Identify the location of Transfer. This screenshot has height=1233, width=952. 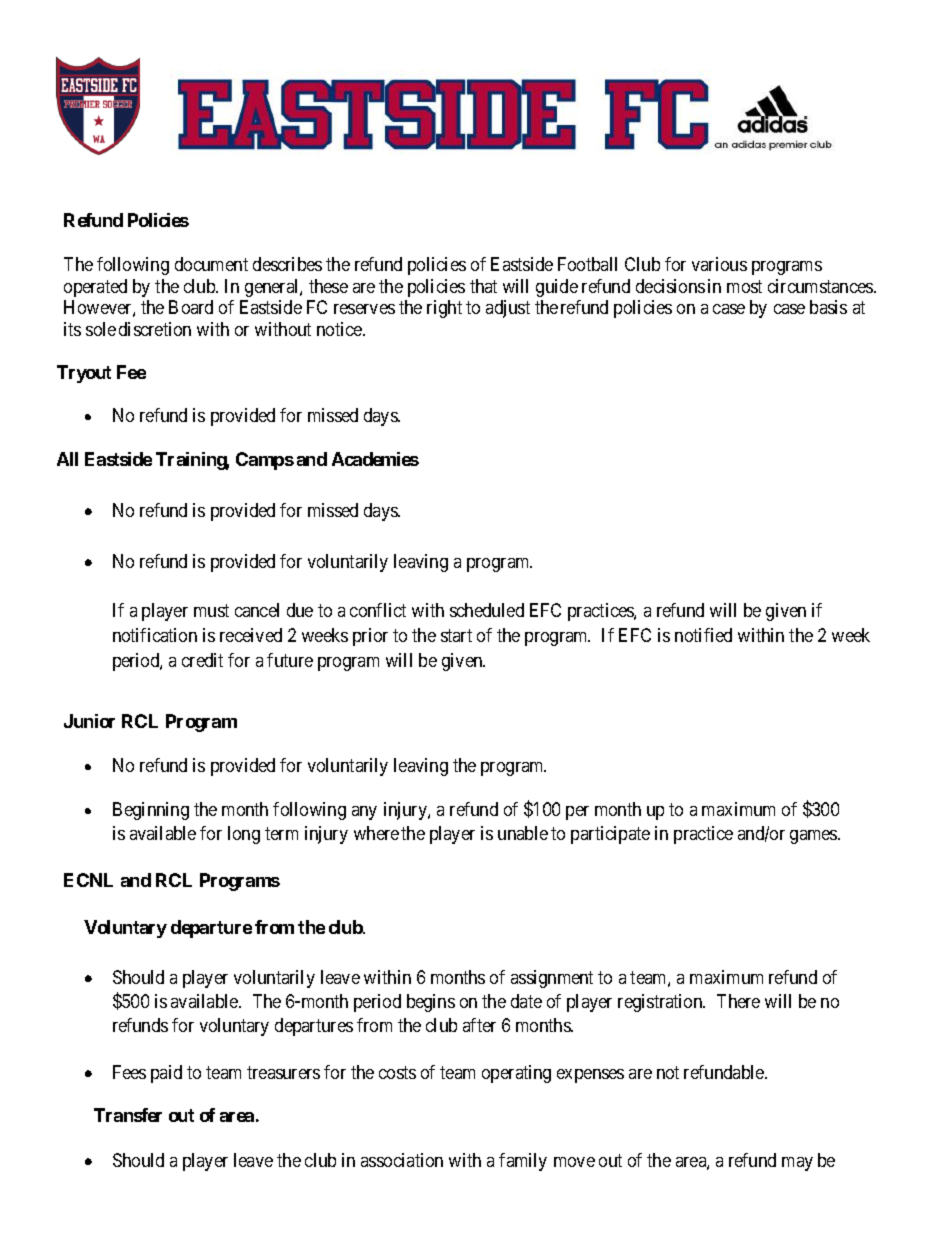
(128, 1115).
